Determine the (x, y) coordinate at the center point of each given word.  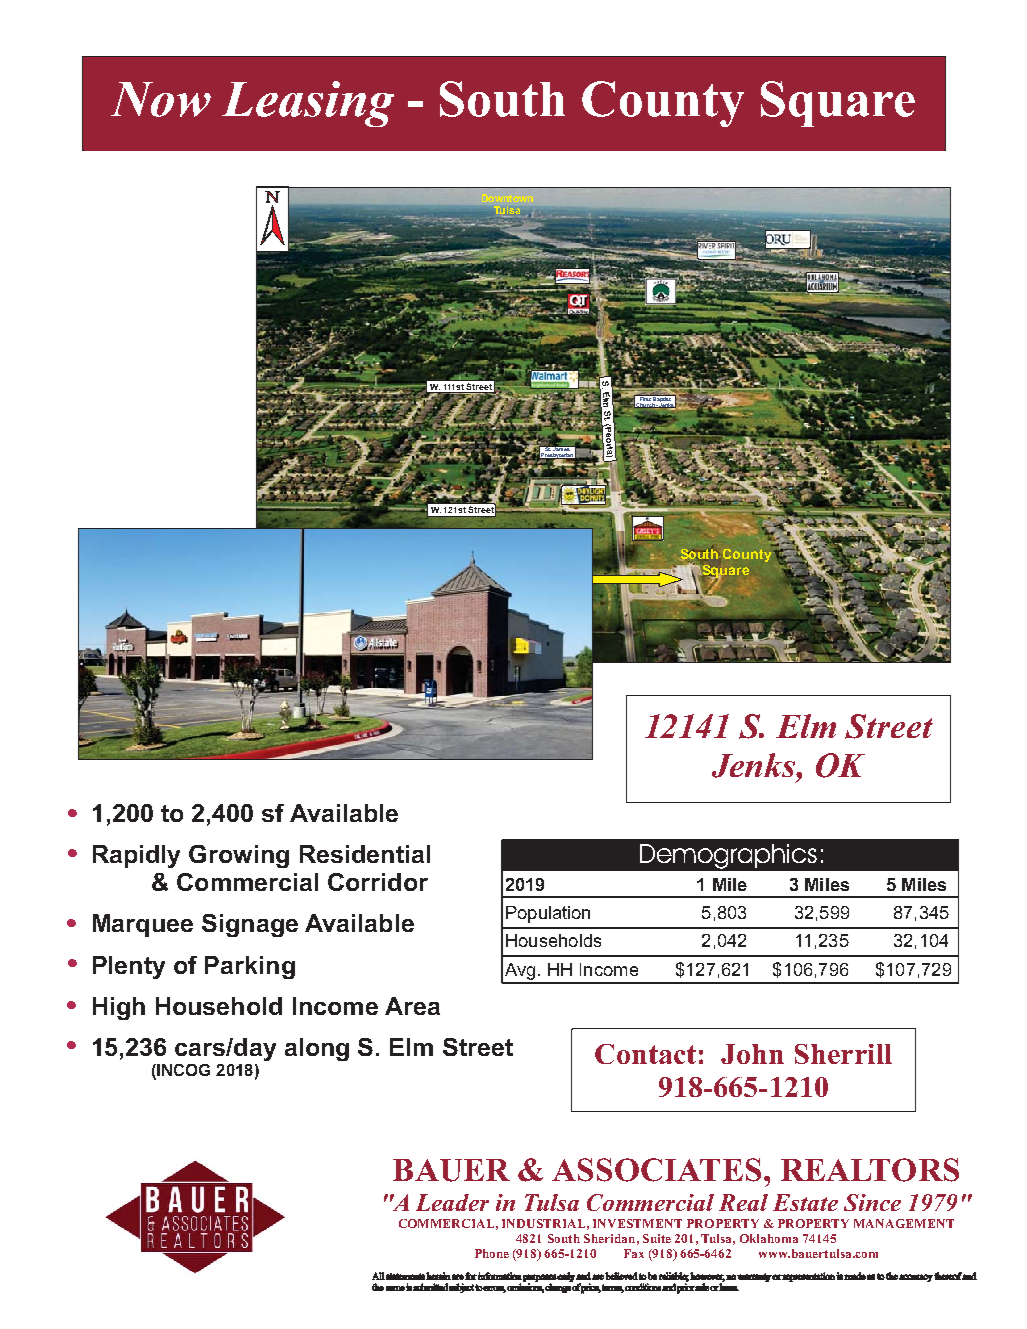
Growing (239, 856)
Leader (452, 1202)
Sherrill (843, 1054)
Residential (365, 854)
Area (412, 1006)
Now (161, 99)
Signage (250, 925)
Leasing (308, 104)
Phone (492, 1253)
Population (548, 914)
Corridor (378, 882)
